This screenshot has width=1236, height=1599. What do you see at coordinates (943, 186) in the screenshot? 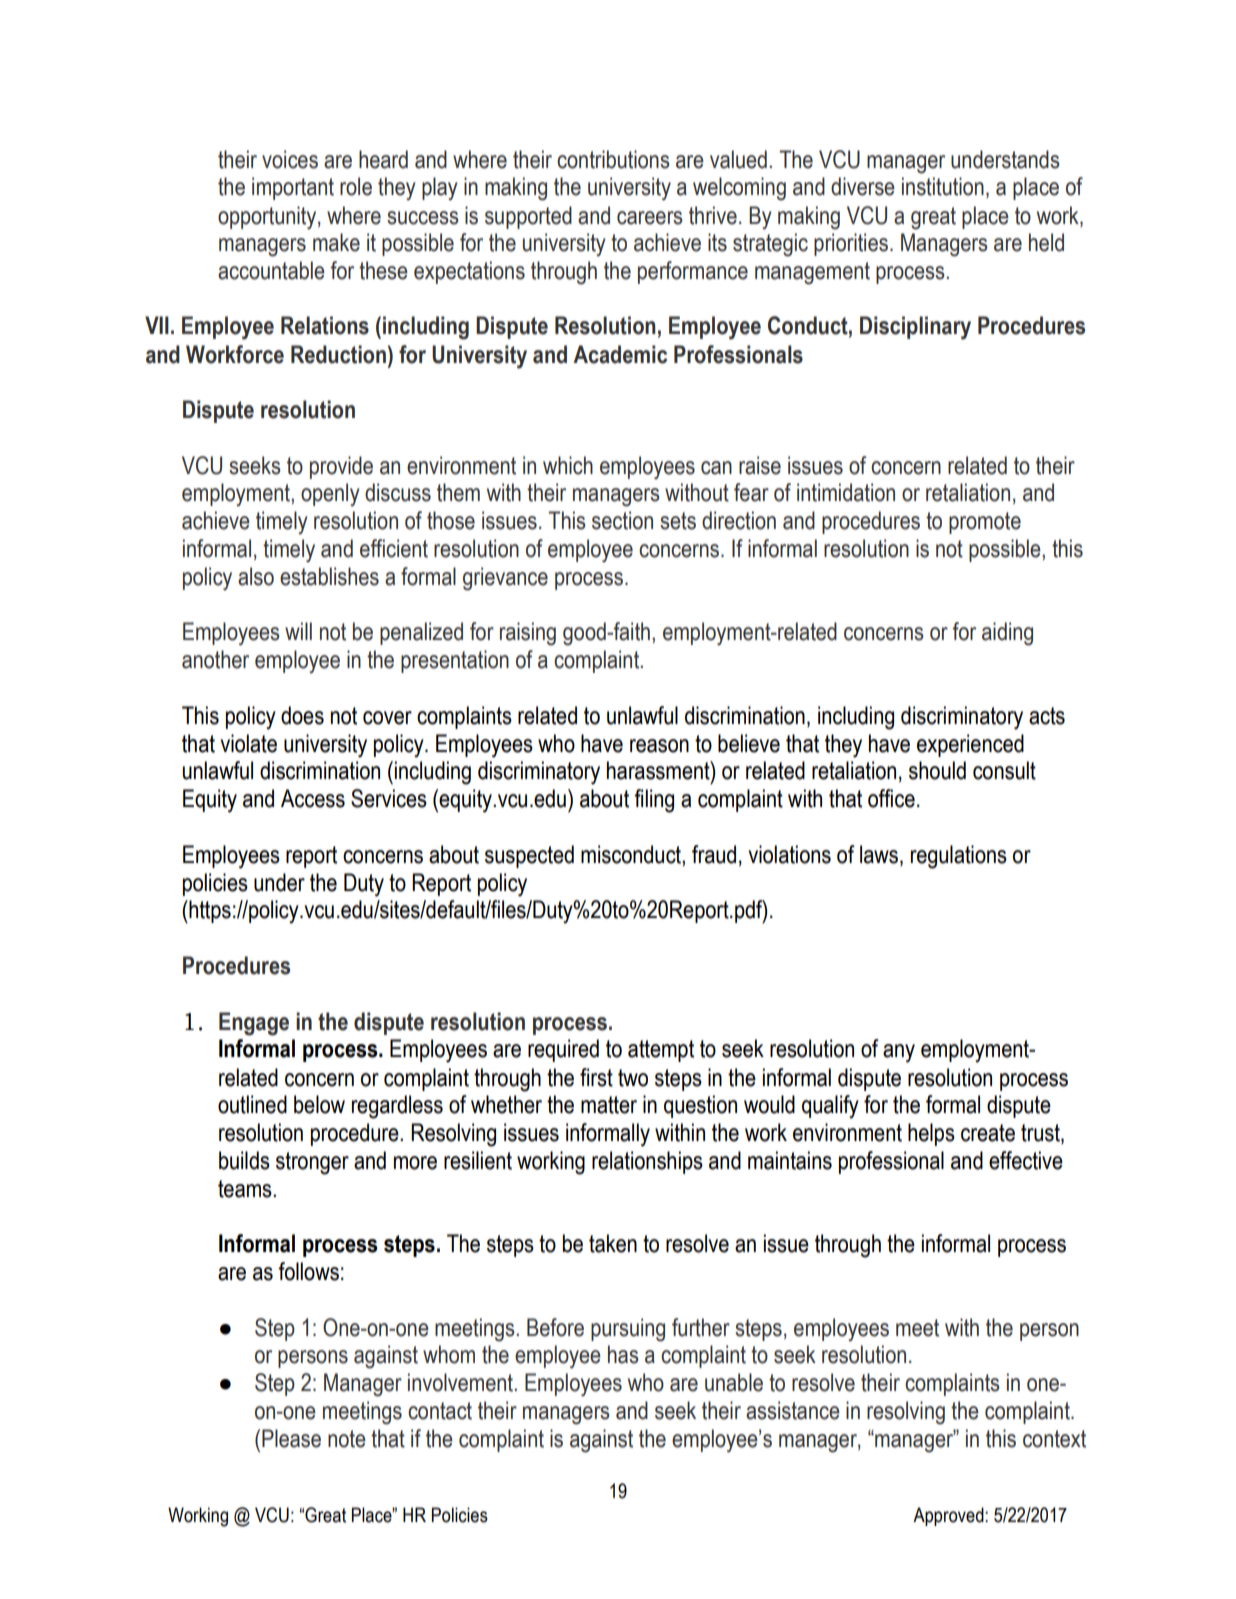
I see `institution` at bounding box center [943, 186].
